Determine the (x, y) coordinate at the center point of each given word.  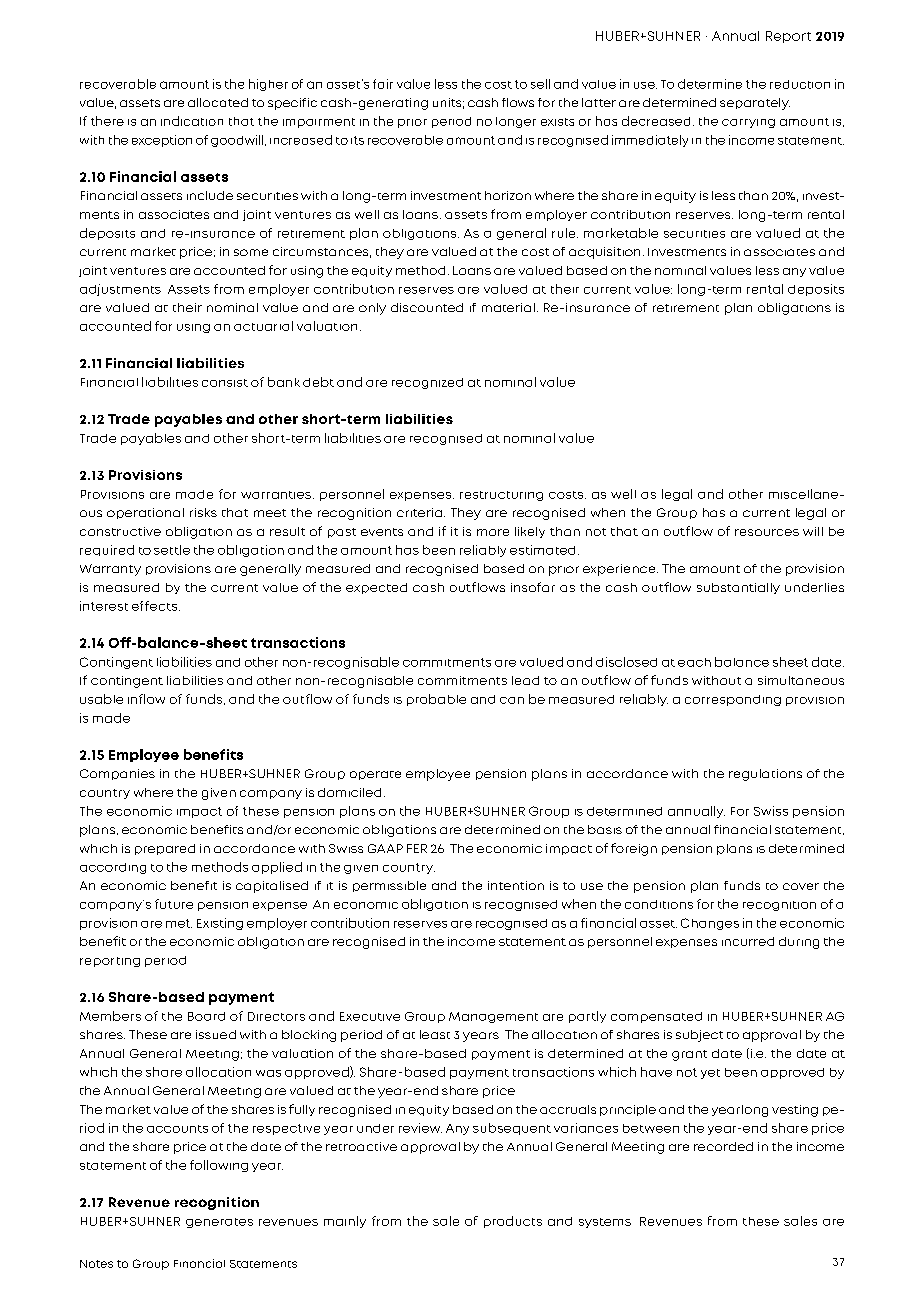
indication (192, 121)
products (513, 1222)
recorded (723, 1146)
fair (383, 84)
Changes (710, 924)
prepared (165, 849)
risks (203, 512)
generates (219, 1223)
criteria (419, 512)
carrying (748, 123)
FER (417, 848)
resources (767, 532)
